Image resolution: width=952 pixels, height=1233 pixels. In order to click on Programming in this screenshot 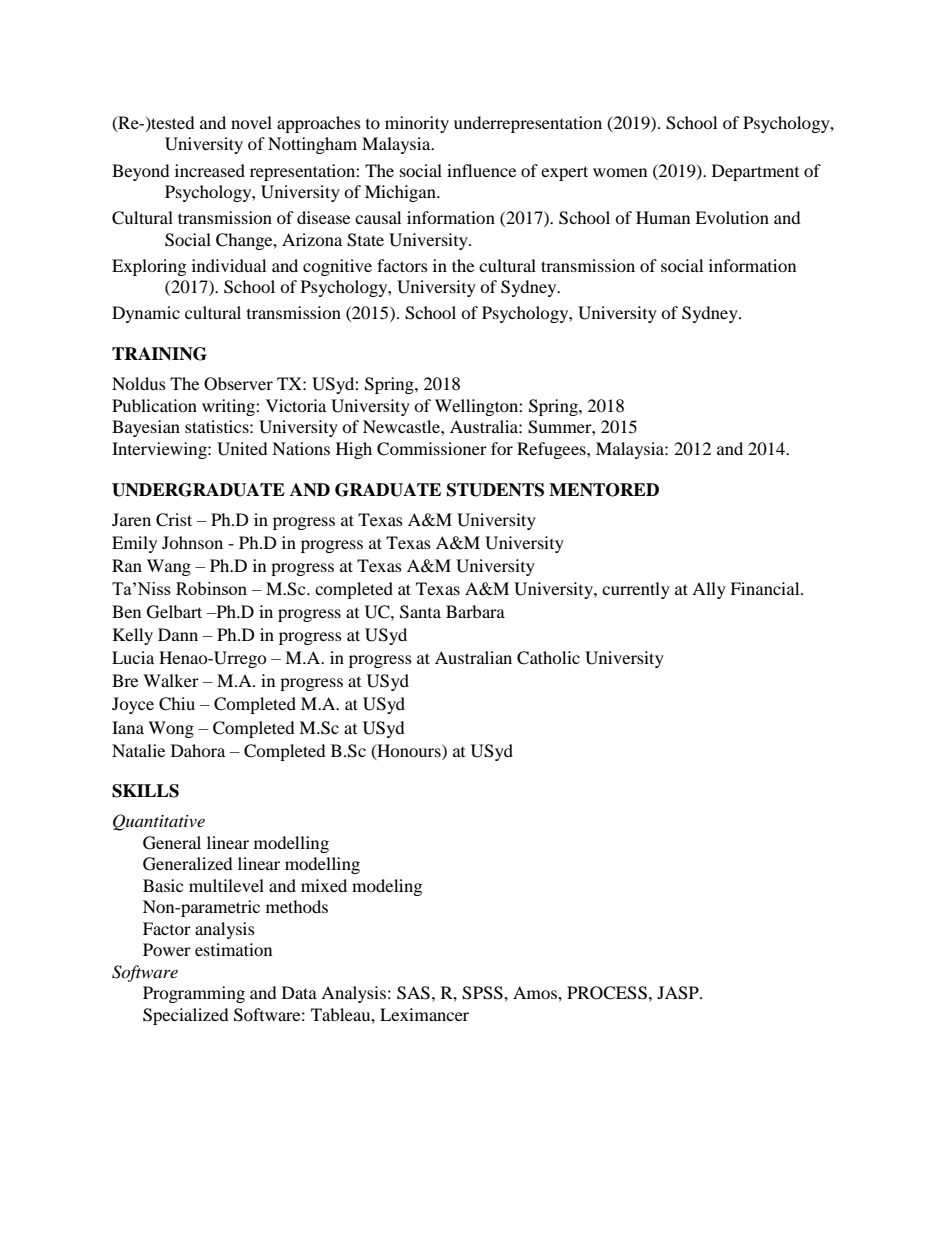, I will do `click(194, 994)`.
